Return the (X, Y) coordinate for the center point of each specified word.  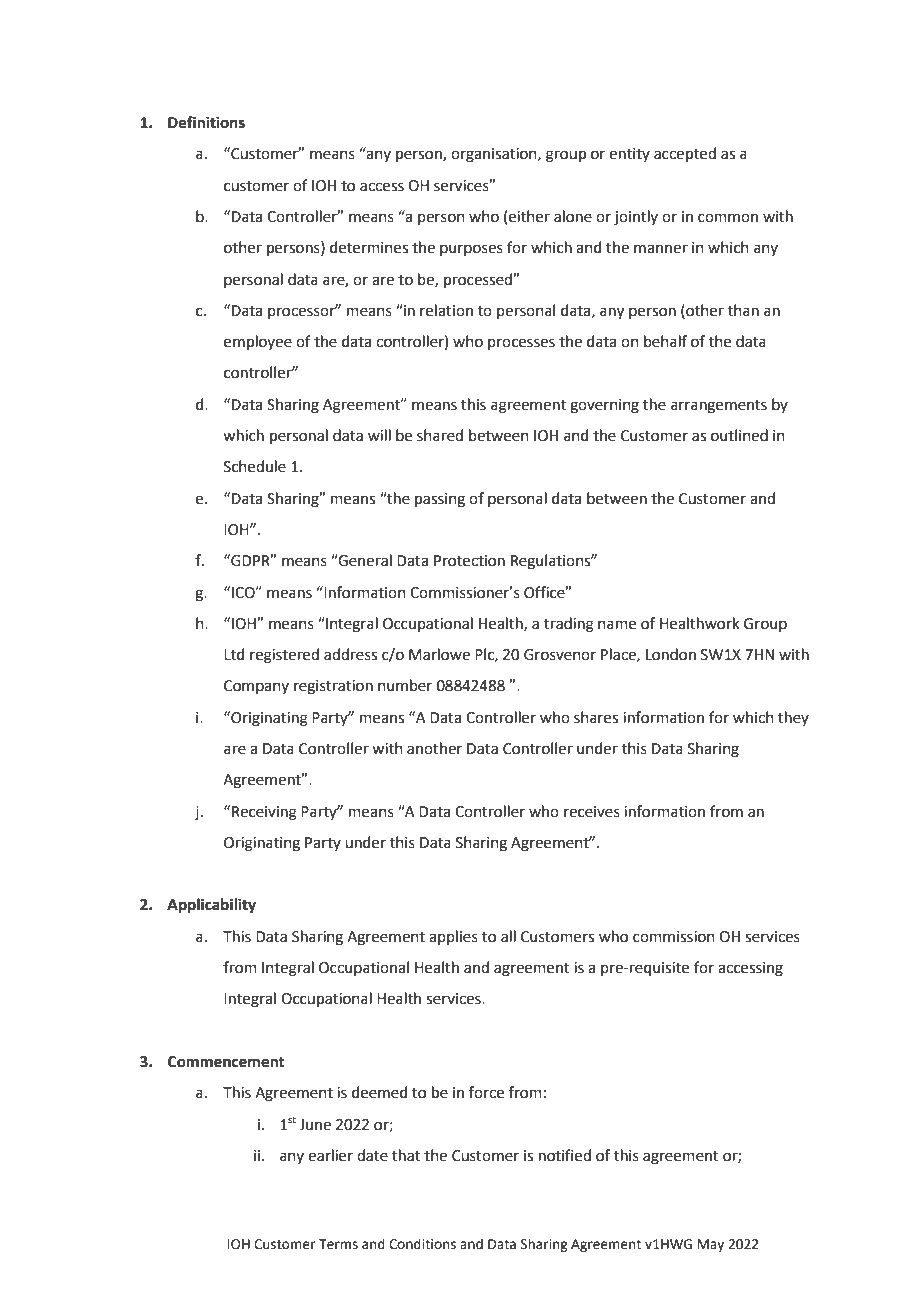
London (671, 654)
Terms (338, 1244)
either (529, 216)
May (711, 1245)
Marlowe (439, 654)
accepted (685, 154)
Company (256, 687)
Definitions (206, 122)
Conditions (422, 1244)
